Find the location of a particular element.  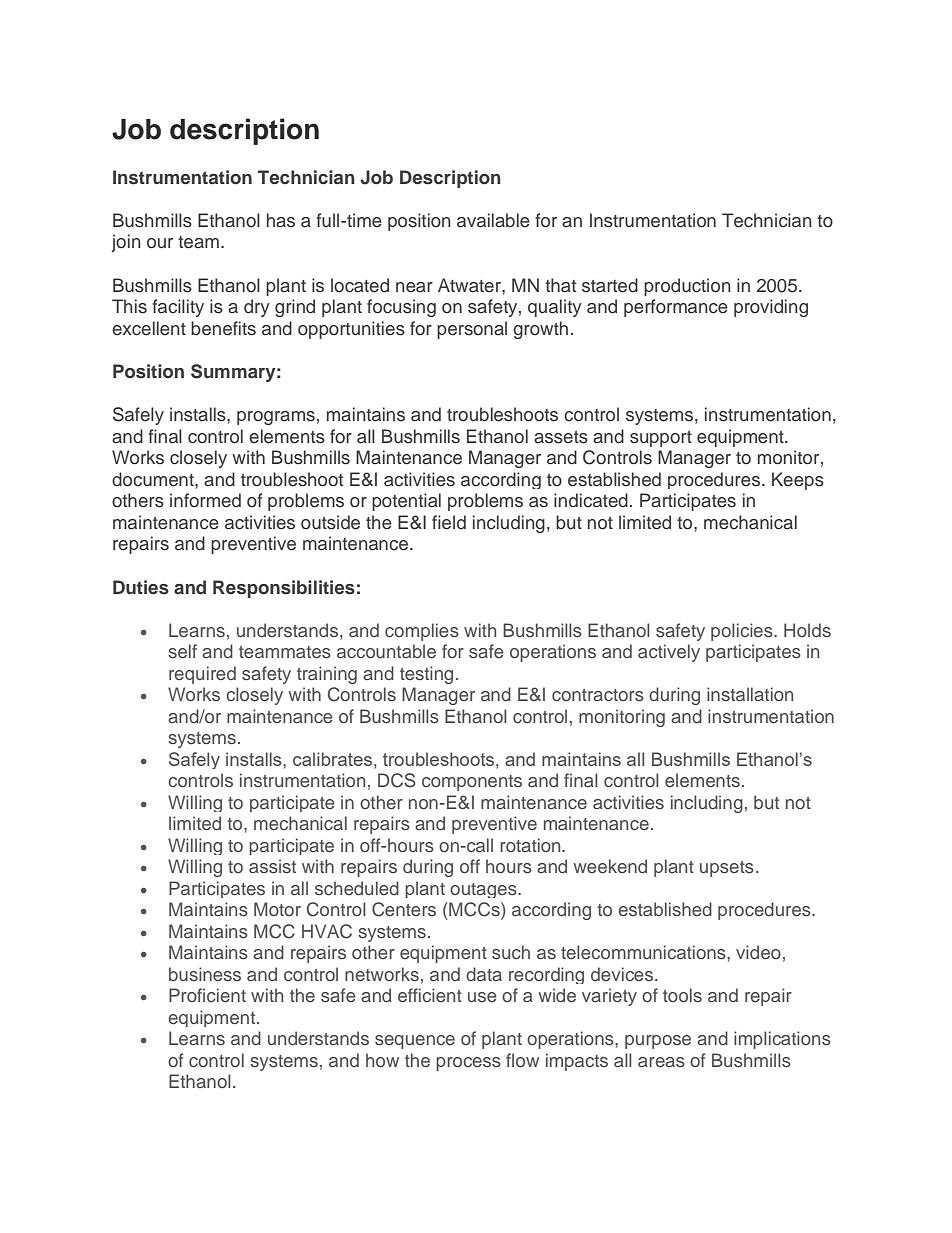

required is located at coordinates (202, 675).
